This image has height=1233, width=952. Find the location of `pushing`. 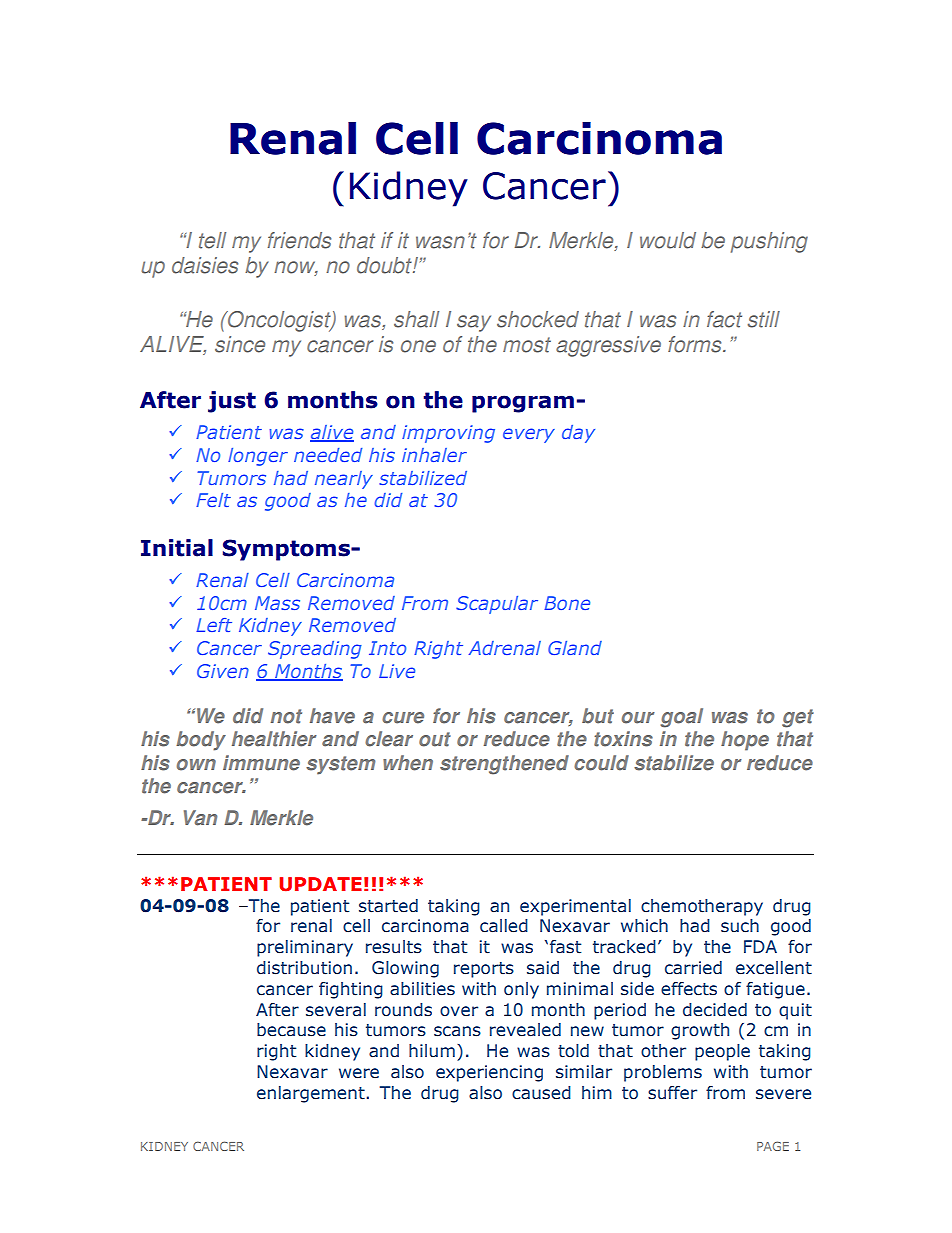

pushing is located at coordinates (769, 242).
